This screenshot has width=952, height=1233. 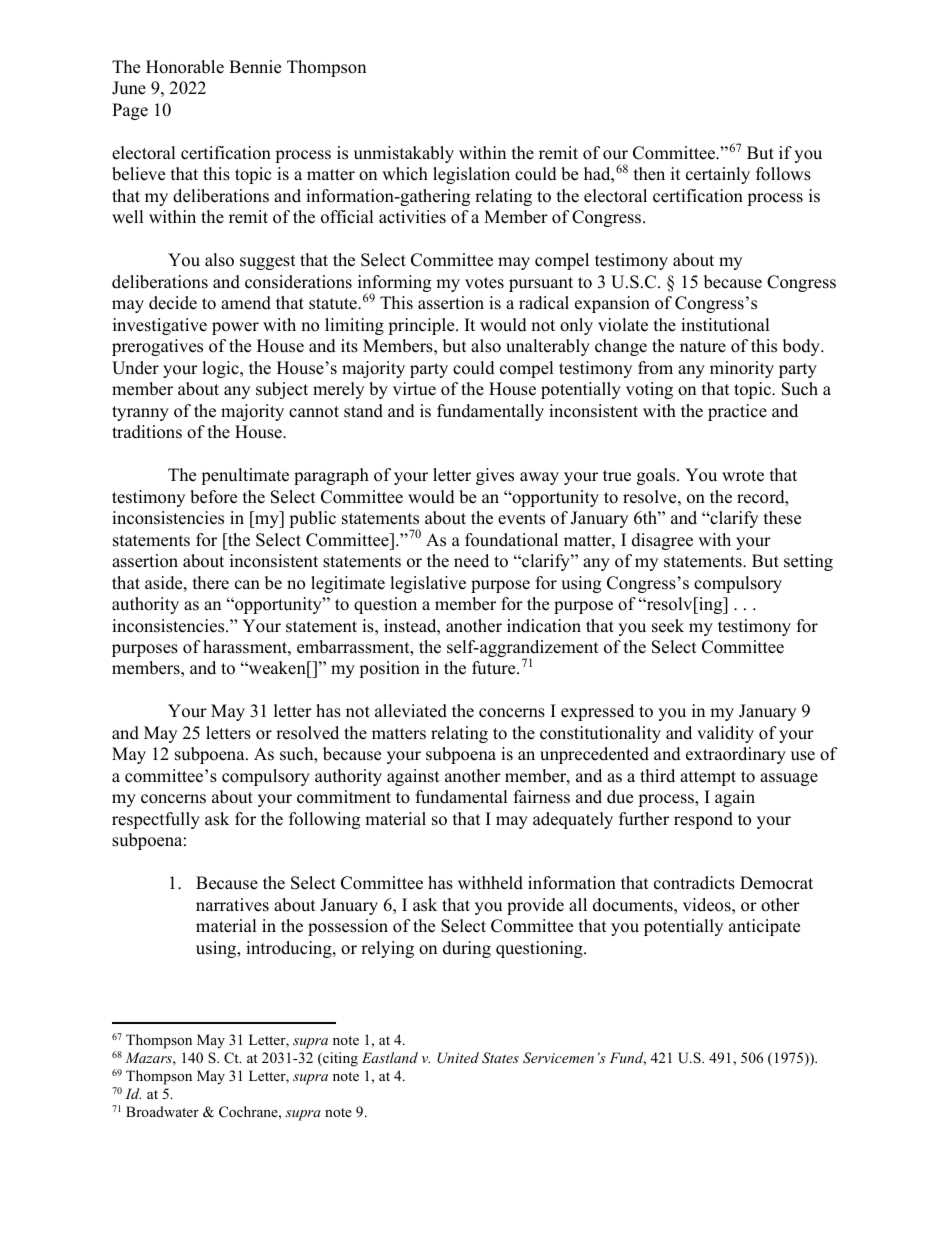 What do you see at coordinates (147, 432) in the screenshot?
I see `traditions` at bounding box center [147, 432].
